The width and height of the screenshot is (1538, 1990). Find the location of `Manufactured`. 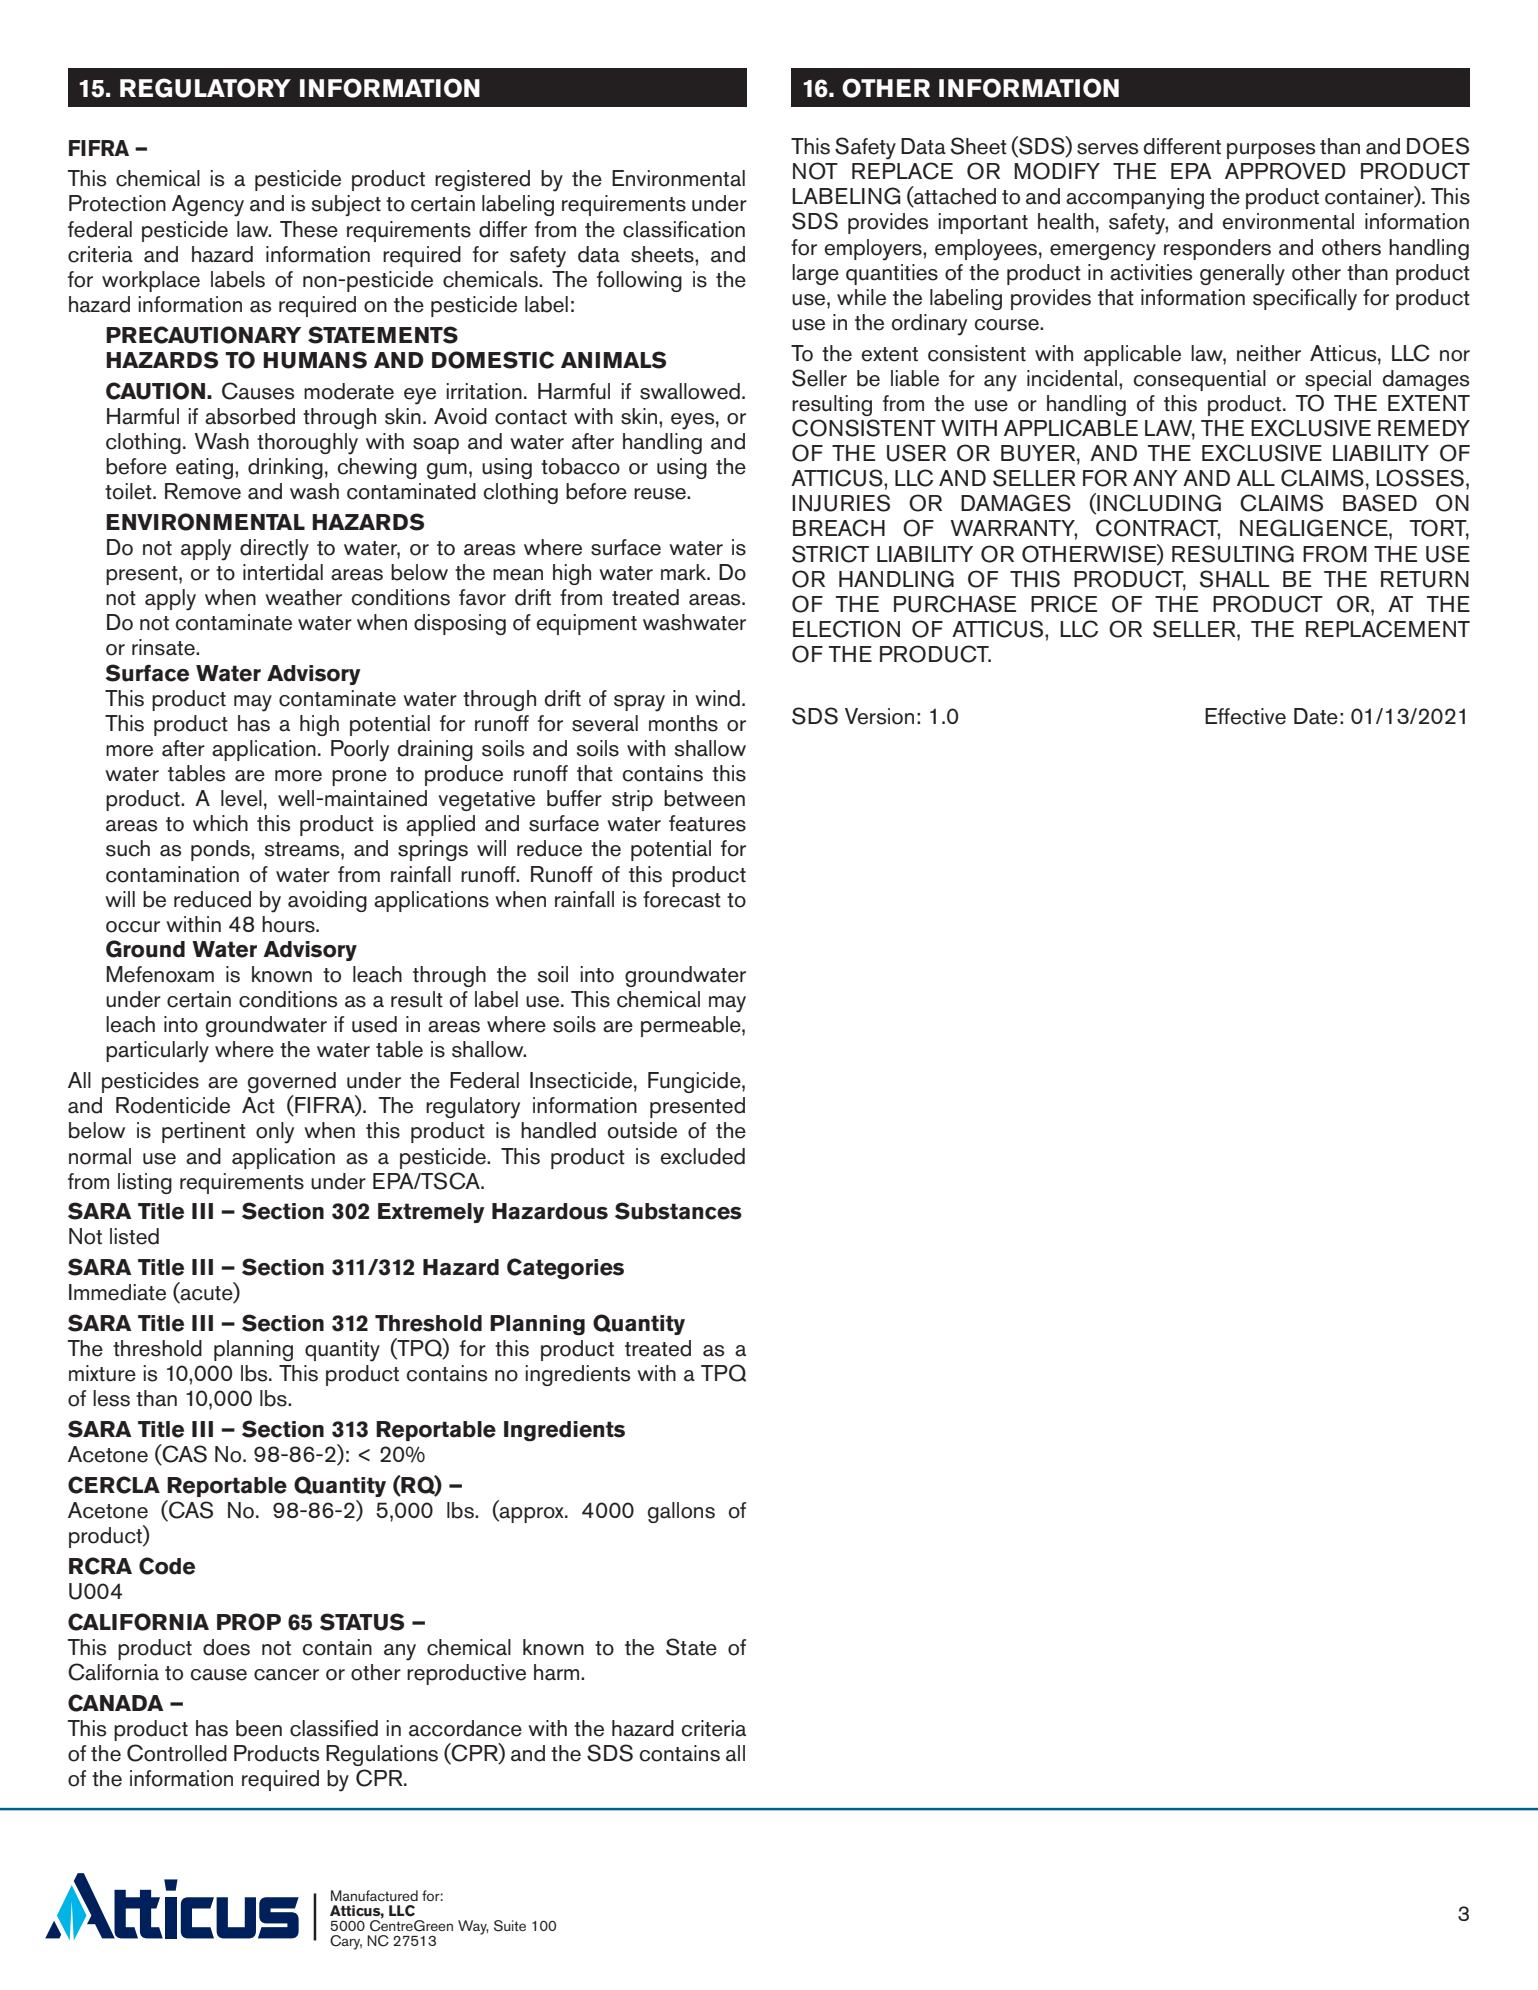

Manufactured is located at coordinates (374, 1895).
